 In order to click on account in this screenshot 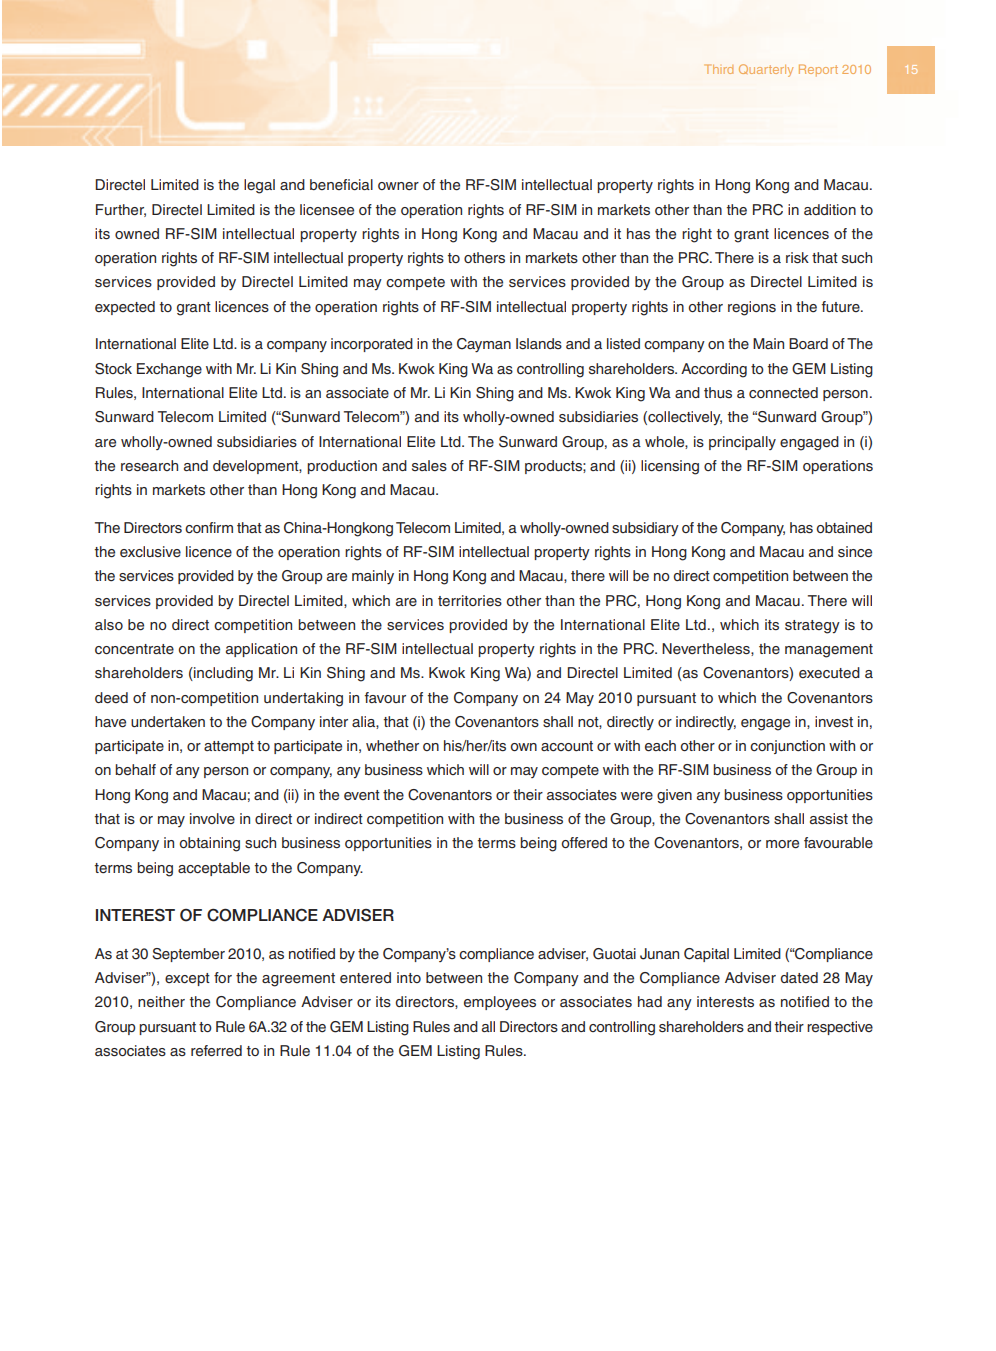, I will do `click(567, 746)`.
